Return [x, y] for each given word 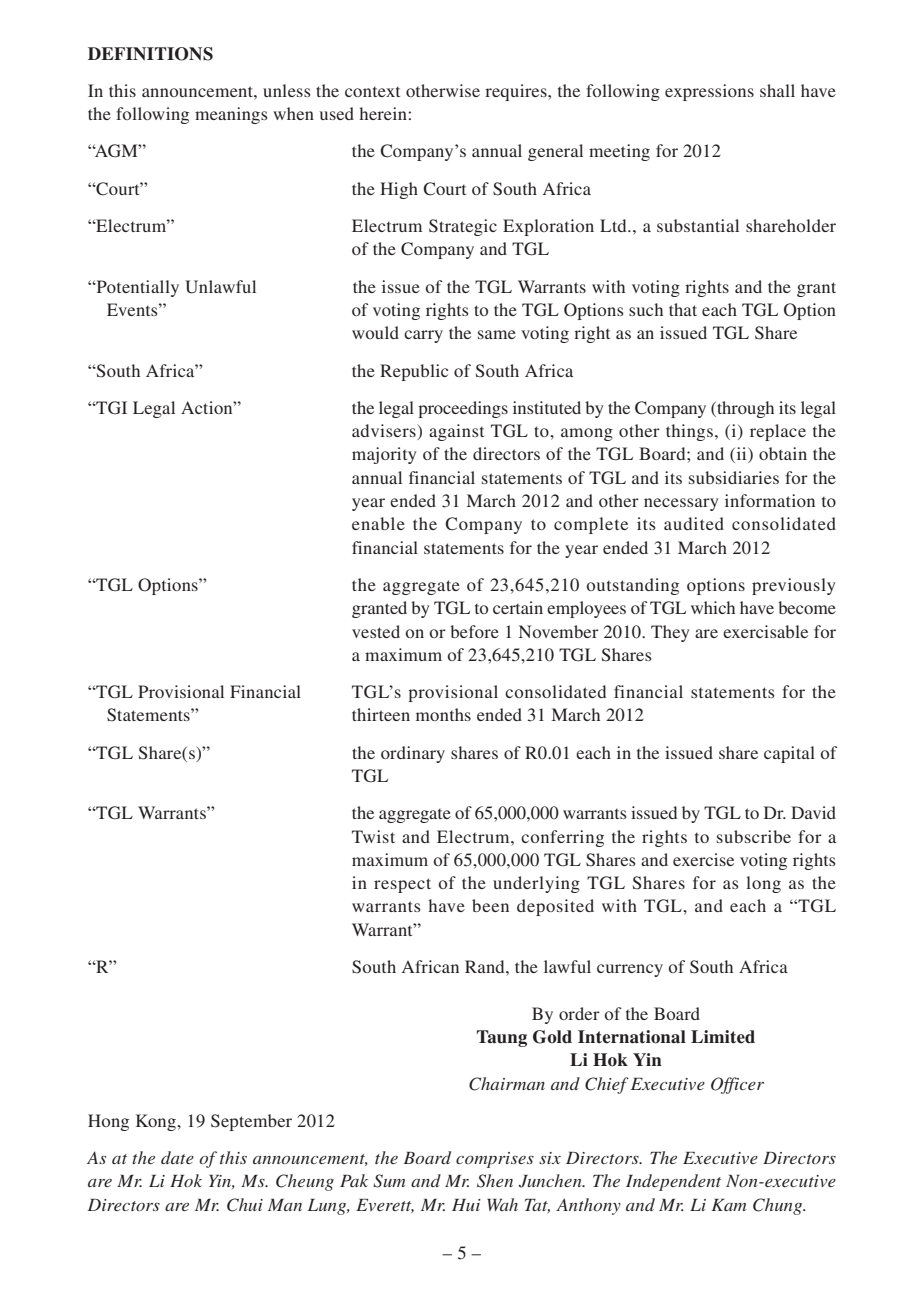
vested [376, 631]
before [474, 631]
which [713, 607]
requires [517, 92]
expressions [709, 92]
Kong [157, 1122]
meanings [231, 115]
